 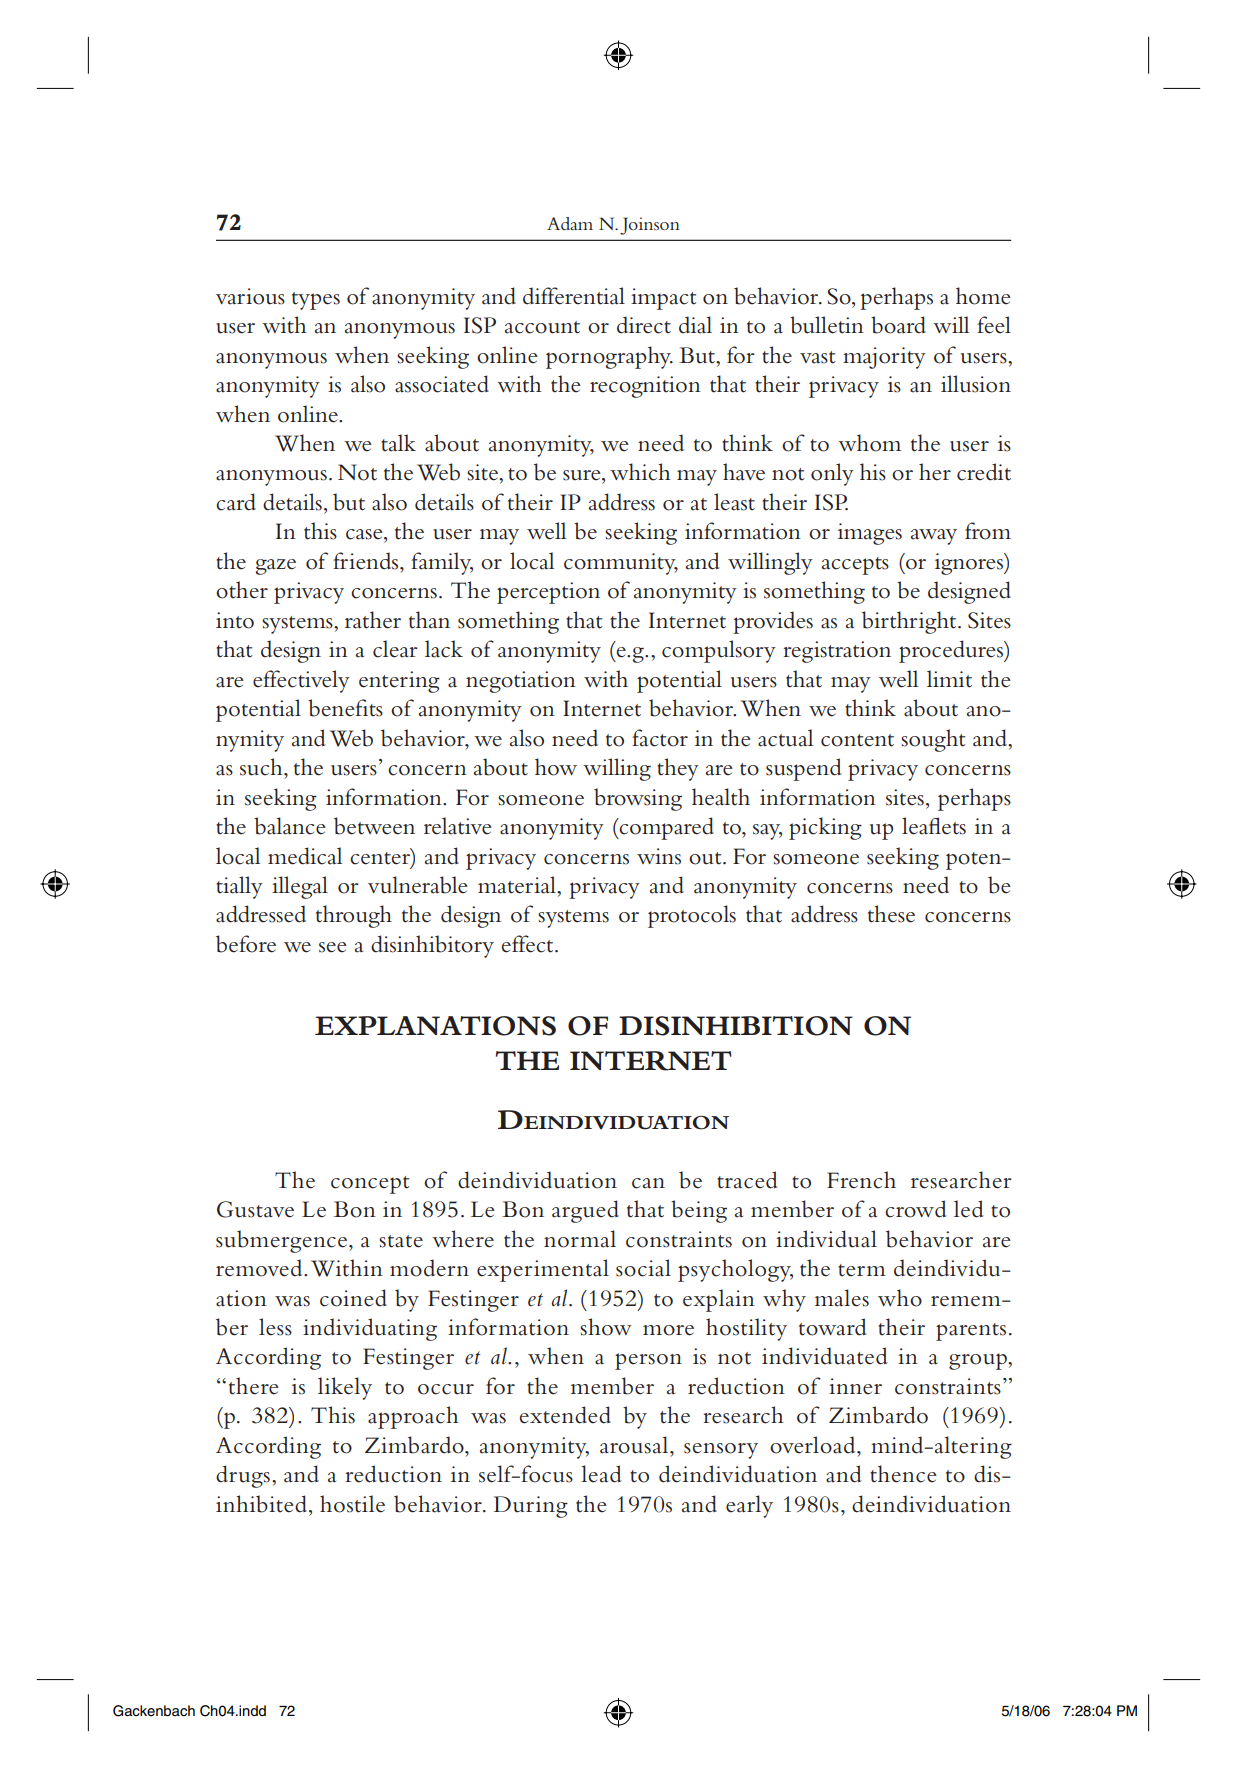 I want to click on medical, so click(x=305, y=856).
